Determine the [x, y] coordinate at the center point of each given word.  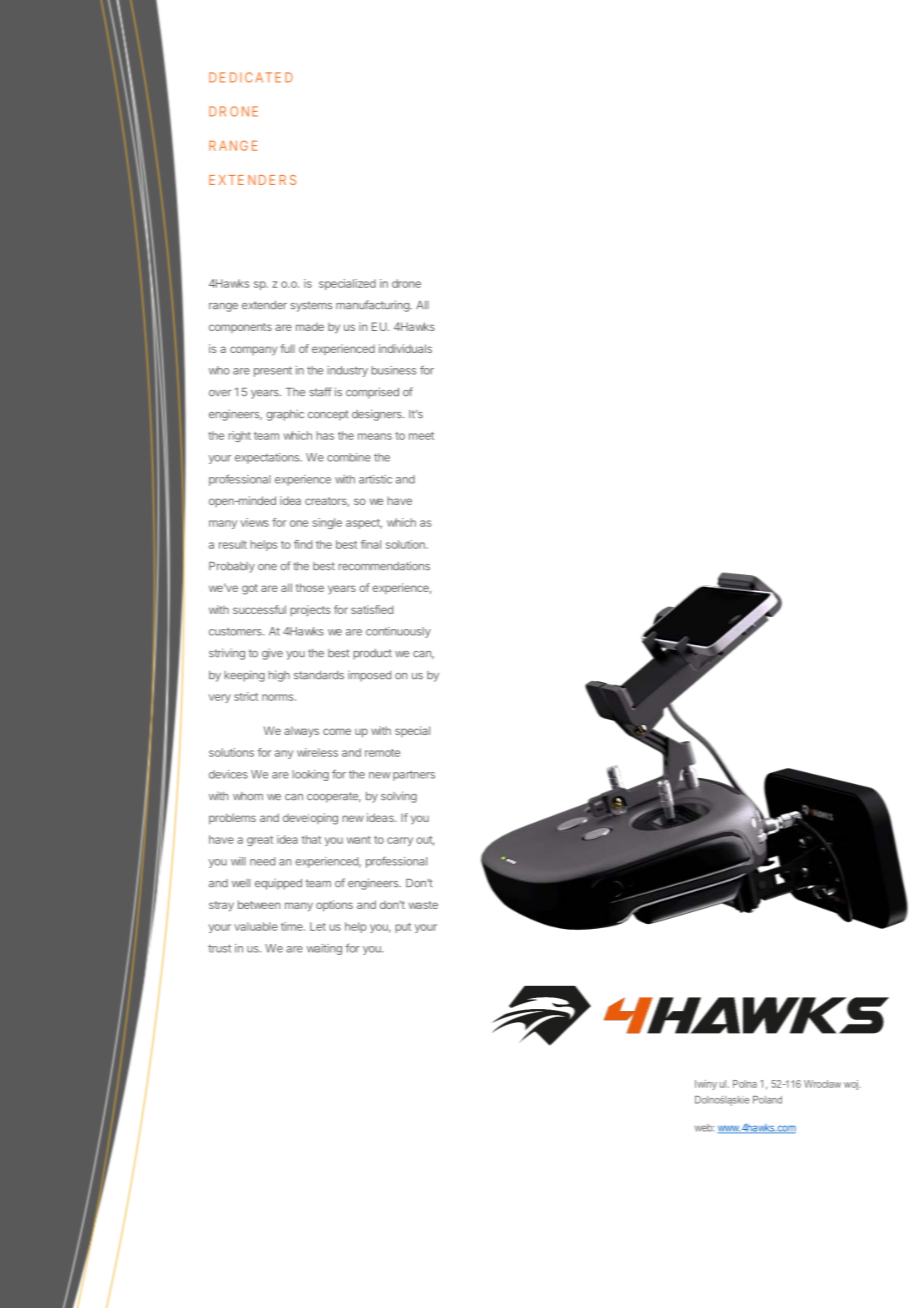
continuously [398, 632]
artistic [375, 479]
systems [311, 306]
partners [414, 776]
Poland [767, 1100]
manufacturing [373, 306]
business [393, 370]
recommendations [384, 566]
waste [423, 905]
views [254, 522]
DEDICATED [251, 77]
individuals [405, 348]
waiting [324, 949]
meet [421, 436]
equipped [278, 884]
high [279, 676]
